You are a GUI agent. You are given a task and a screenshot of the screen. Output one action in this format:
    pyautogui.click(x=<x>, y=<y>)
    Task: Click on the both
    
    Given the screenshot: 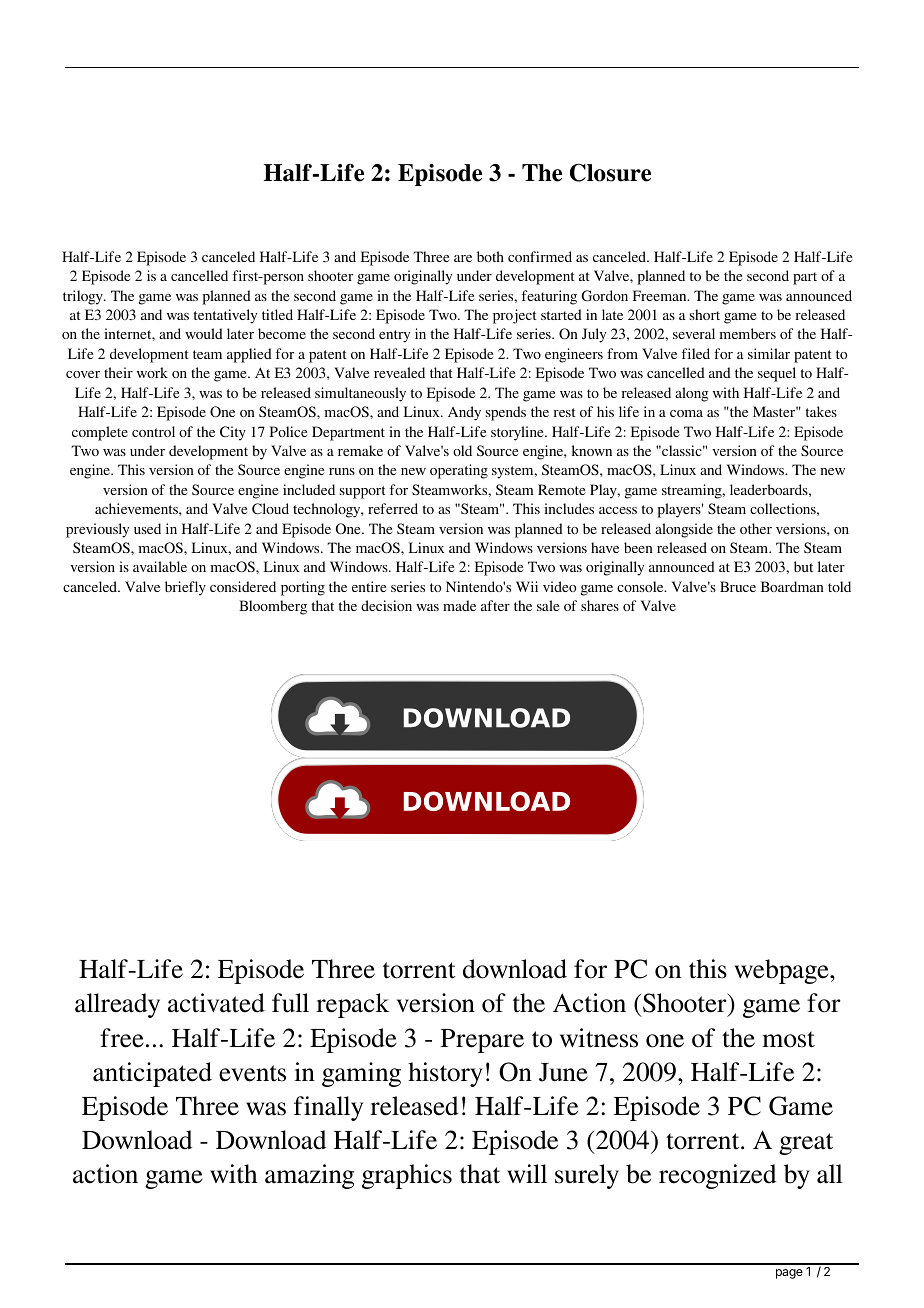 What is the action you would take?
    pyautogui.click(x=490, y=256)
